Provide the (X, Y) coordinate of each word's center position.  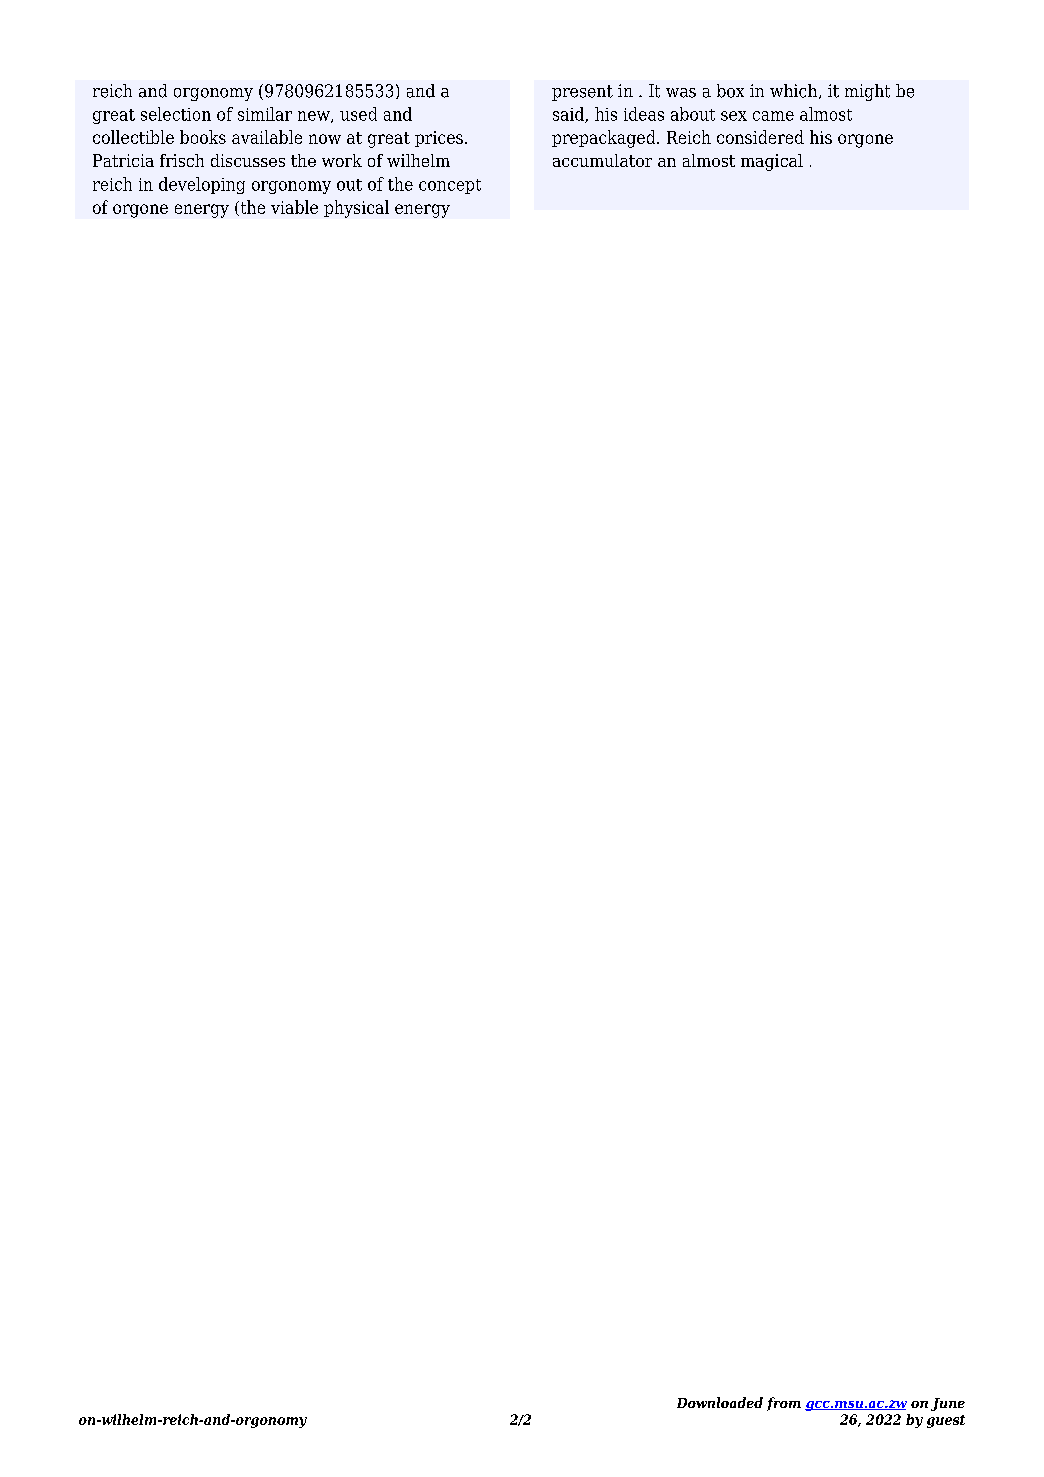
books (203, 137)
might (867, 92)
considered (760, 137)
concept (450, 186)
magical (772, 162)
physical (356, 209)
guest (946, 1421)
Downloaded (720, 1402)
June (948, 1404)
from (784, 1404)
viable (294, 207)
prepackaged (605, 139)
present (582, 93)
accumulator (602, 160)
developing (202, 185)
